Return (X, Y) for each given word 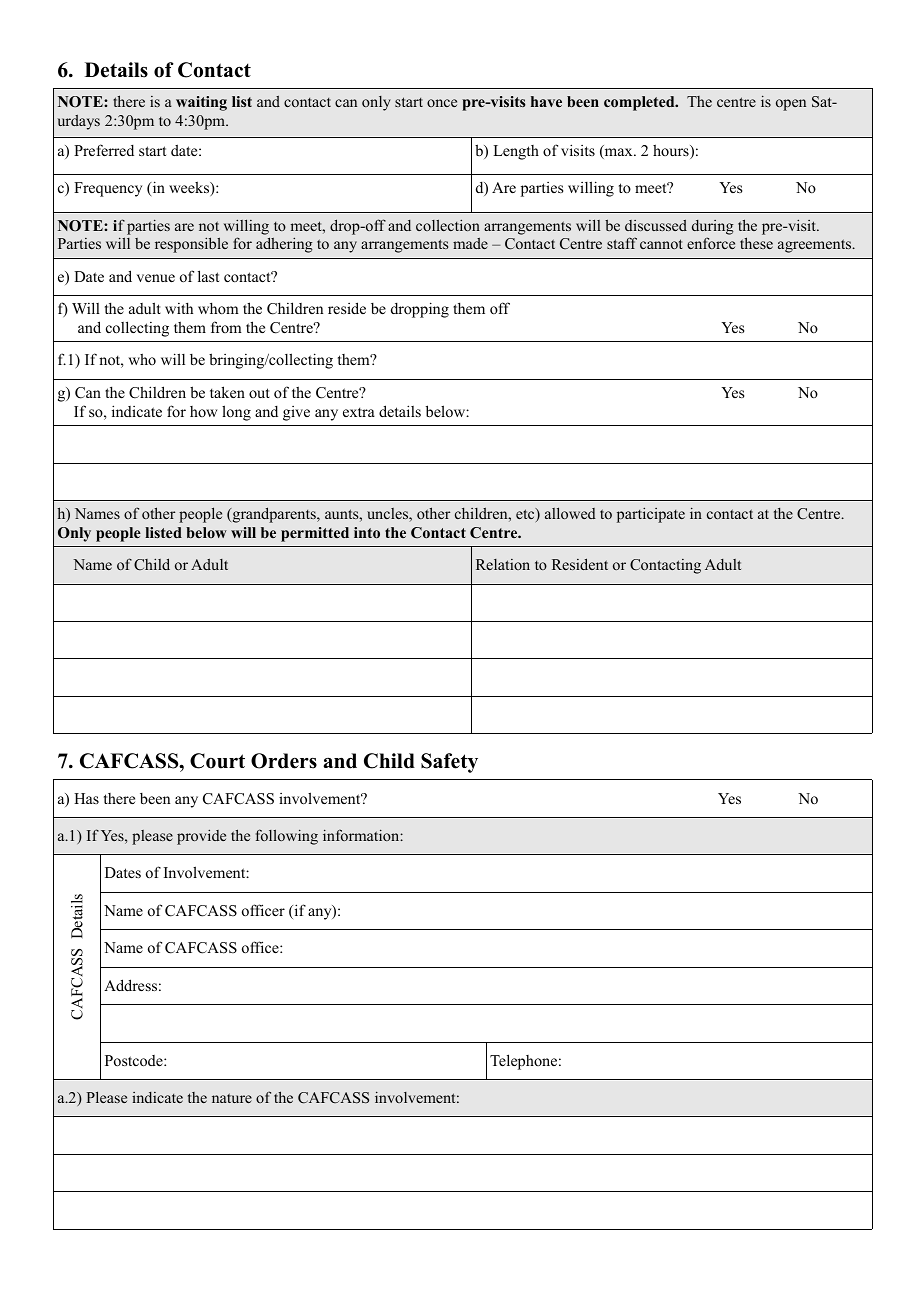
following (287, 837)
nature (232, 1098)
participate (651, 515)
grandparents (274, 515)
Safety (449, 763)
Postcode (135, 1060)
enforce (711, 243)
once (442, 103)
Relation (503, 564)
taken (227, 392)
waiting (201, 103)
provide (201, 837)
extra (359, 412)
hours (672, 151)
